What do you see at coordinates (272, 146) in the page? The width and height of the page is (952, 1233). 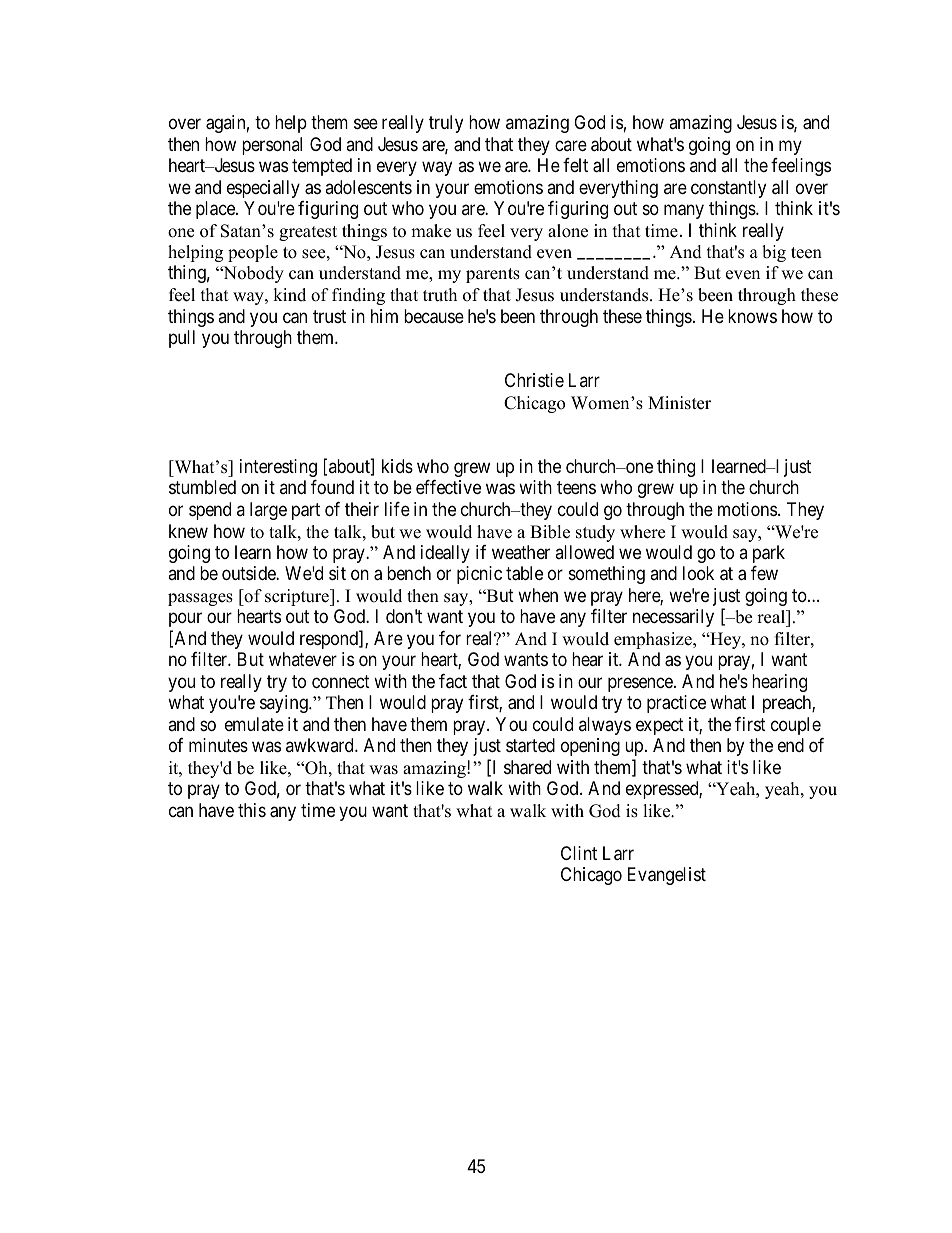 I see `personal` at bounding box center [272, 146].
